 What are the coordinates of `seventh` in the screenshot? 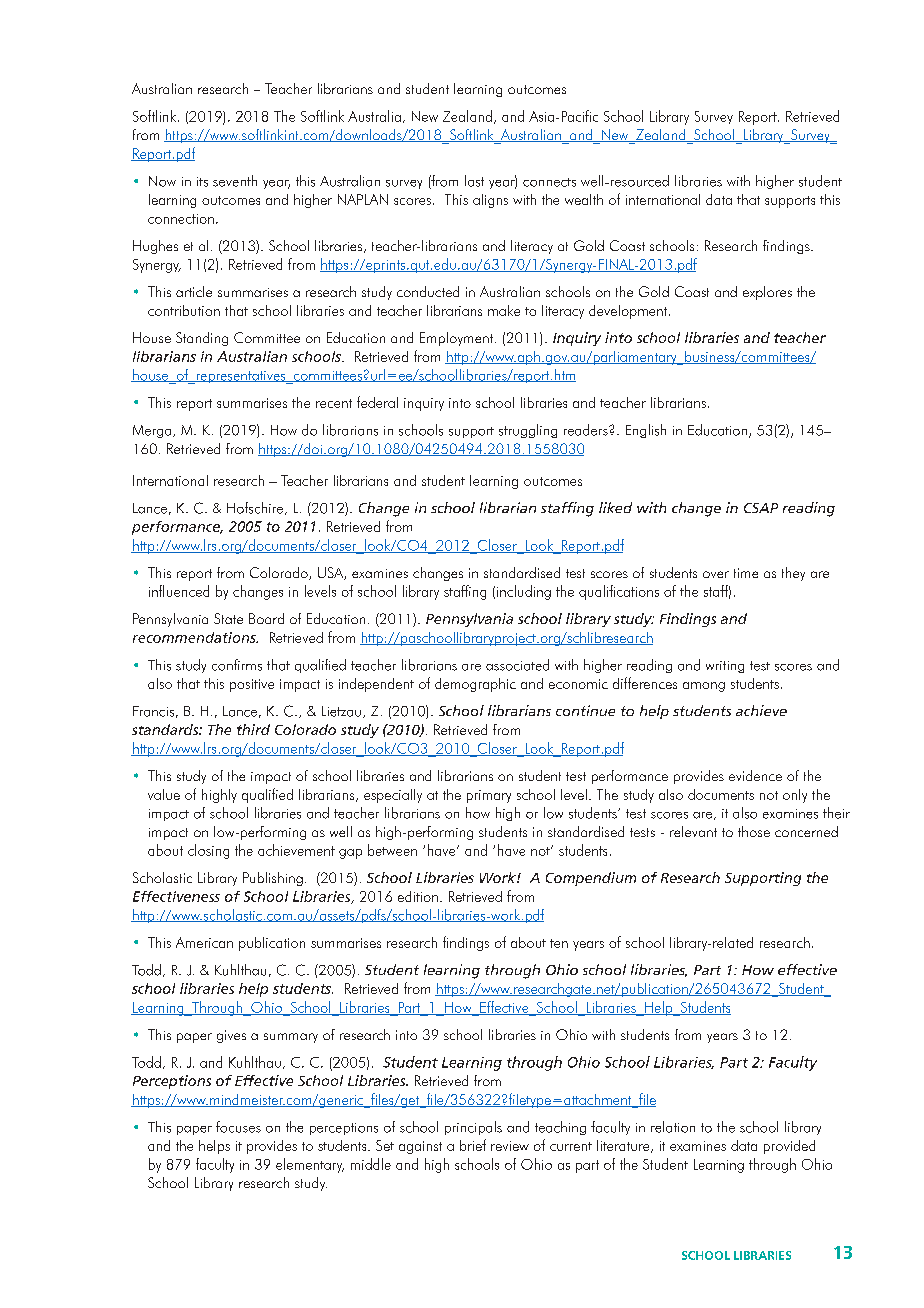 It's located at (235, 181).
